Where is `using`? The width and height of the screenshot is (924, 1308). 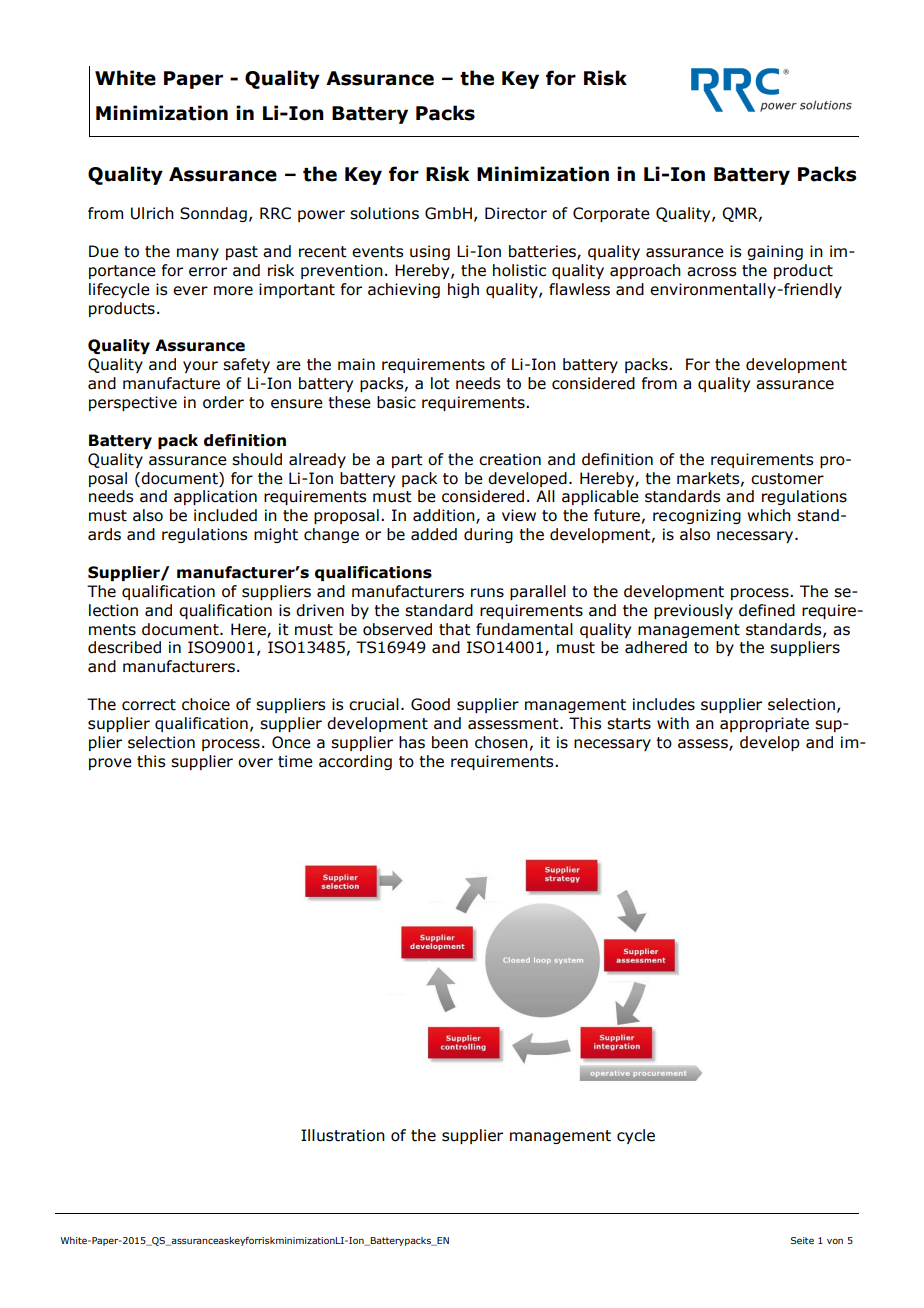
using is located at coordinates (430, 252).
